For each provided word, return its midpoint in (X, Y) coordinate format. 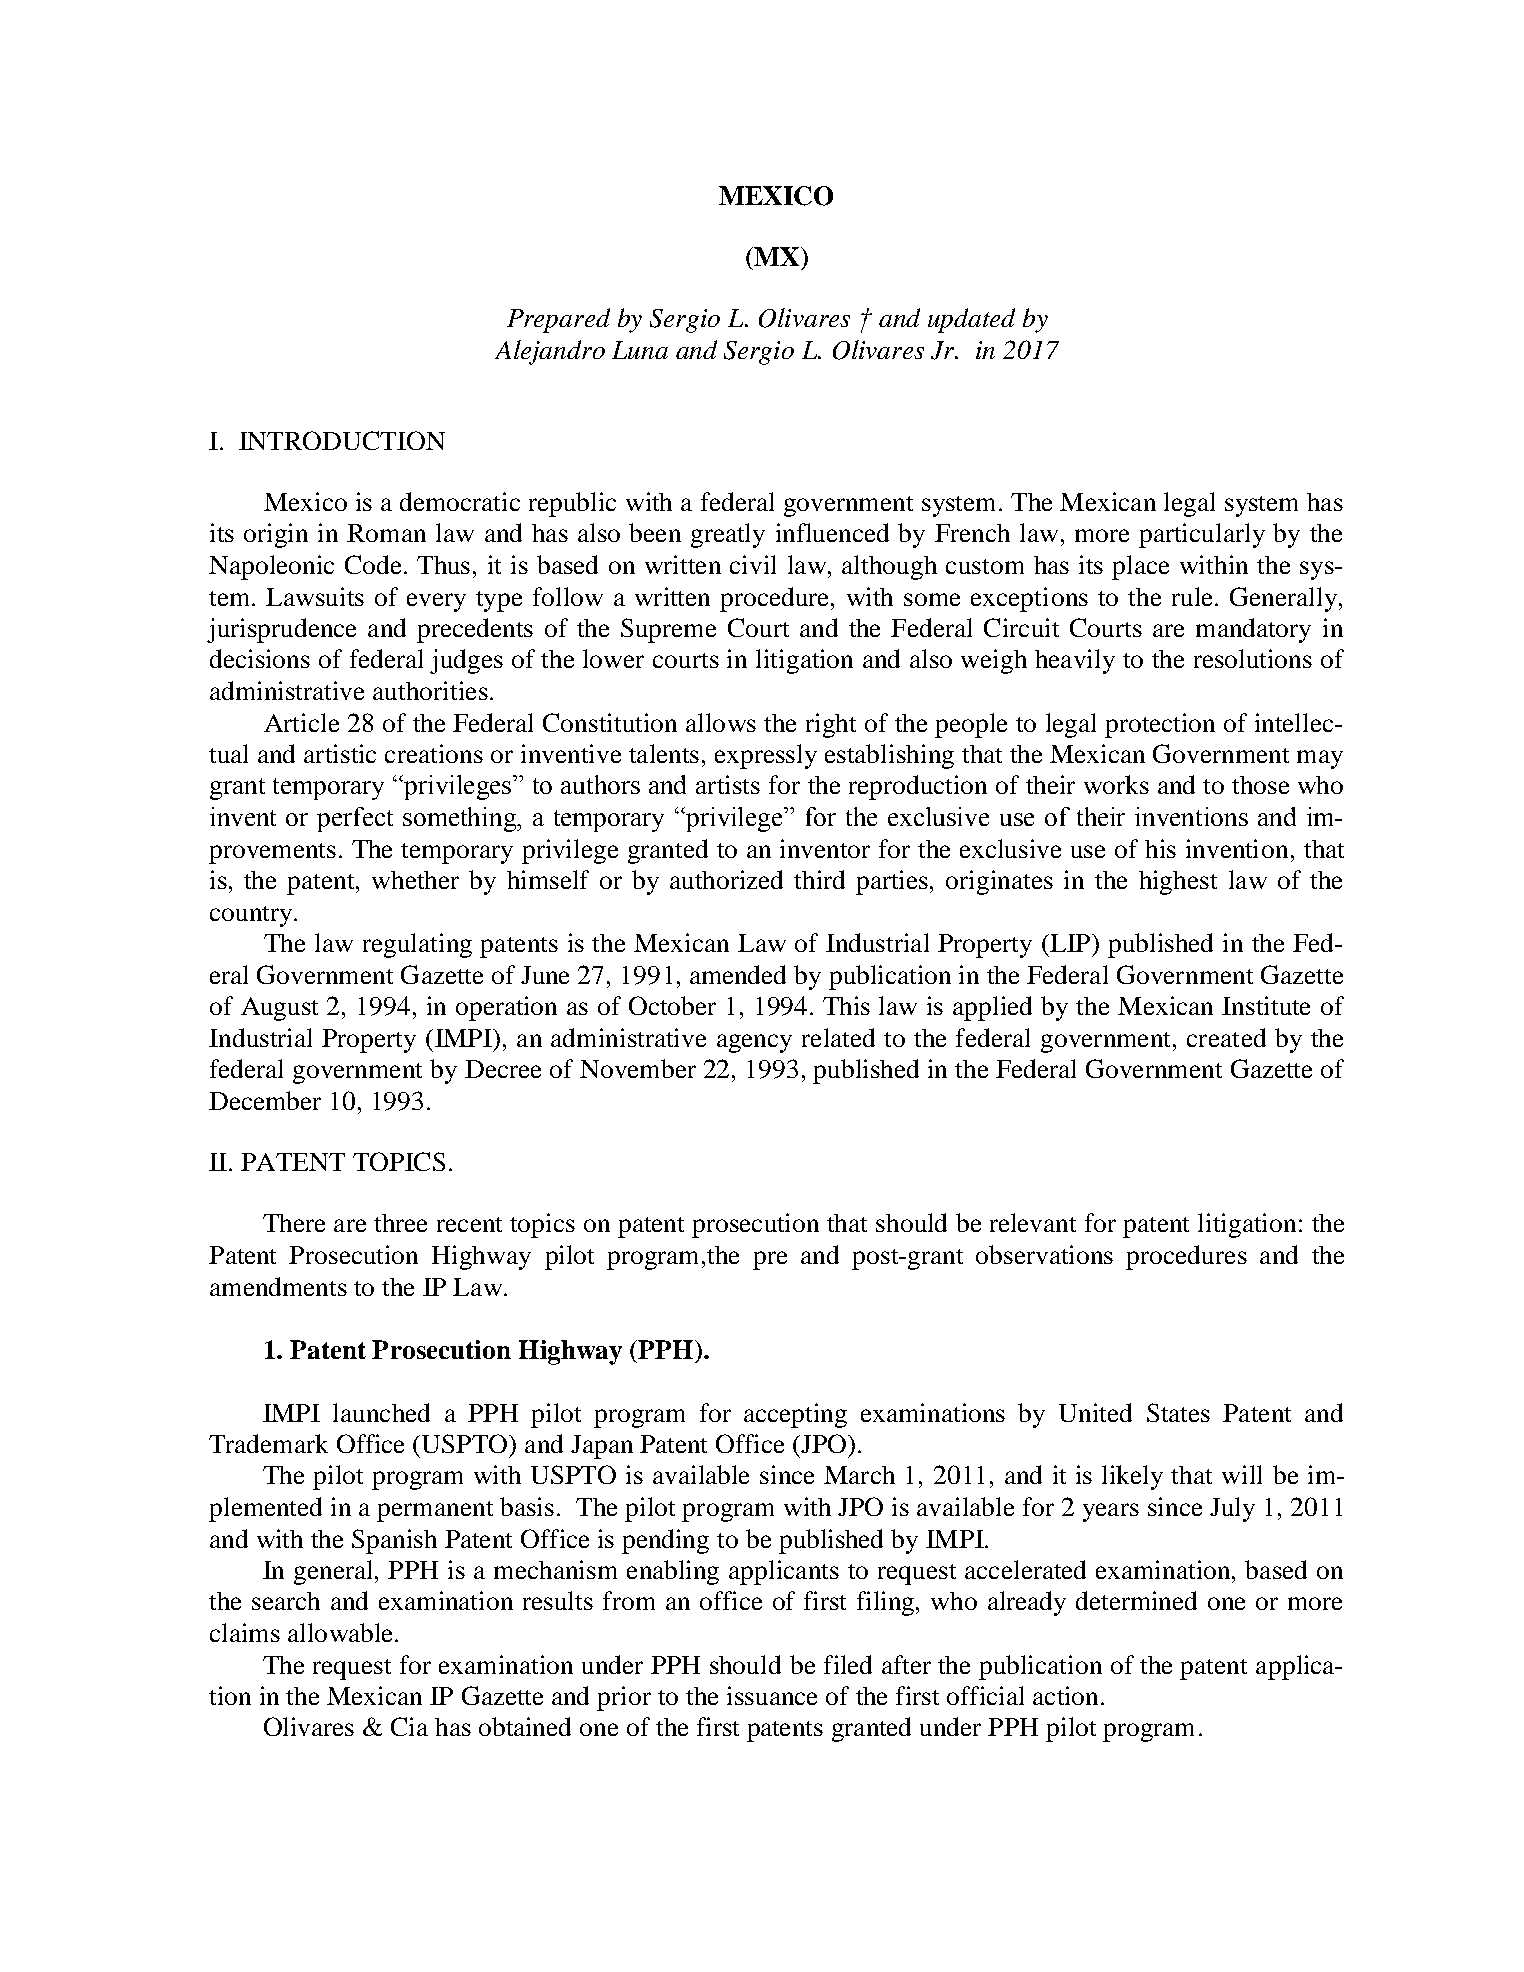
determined (1136, 1600)
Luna (640, 350)
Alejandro (550, 352)
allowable (342, 1632)
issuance (772, 1695)
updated (971, 320)
